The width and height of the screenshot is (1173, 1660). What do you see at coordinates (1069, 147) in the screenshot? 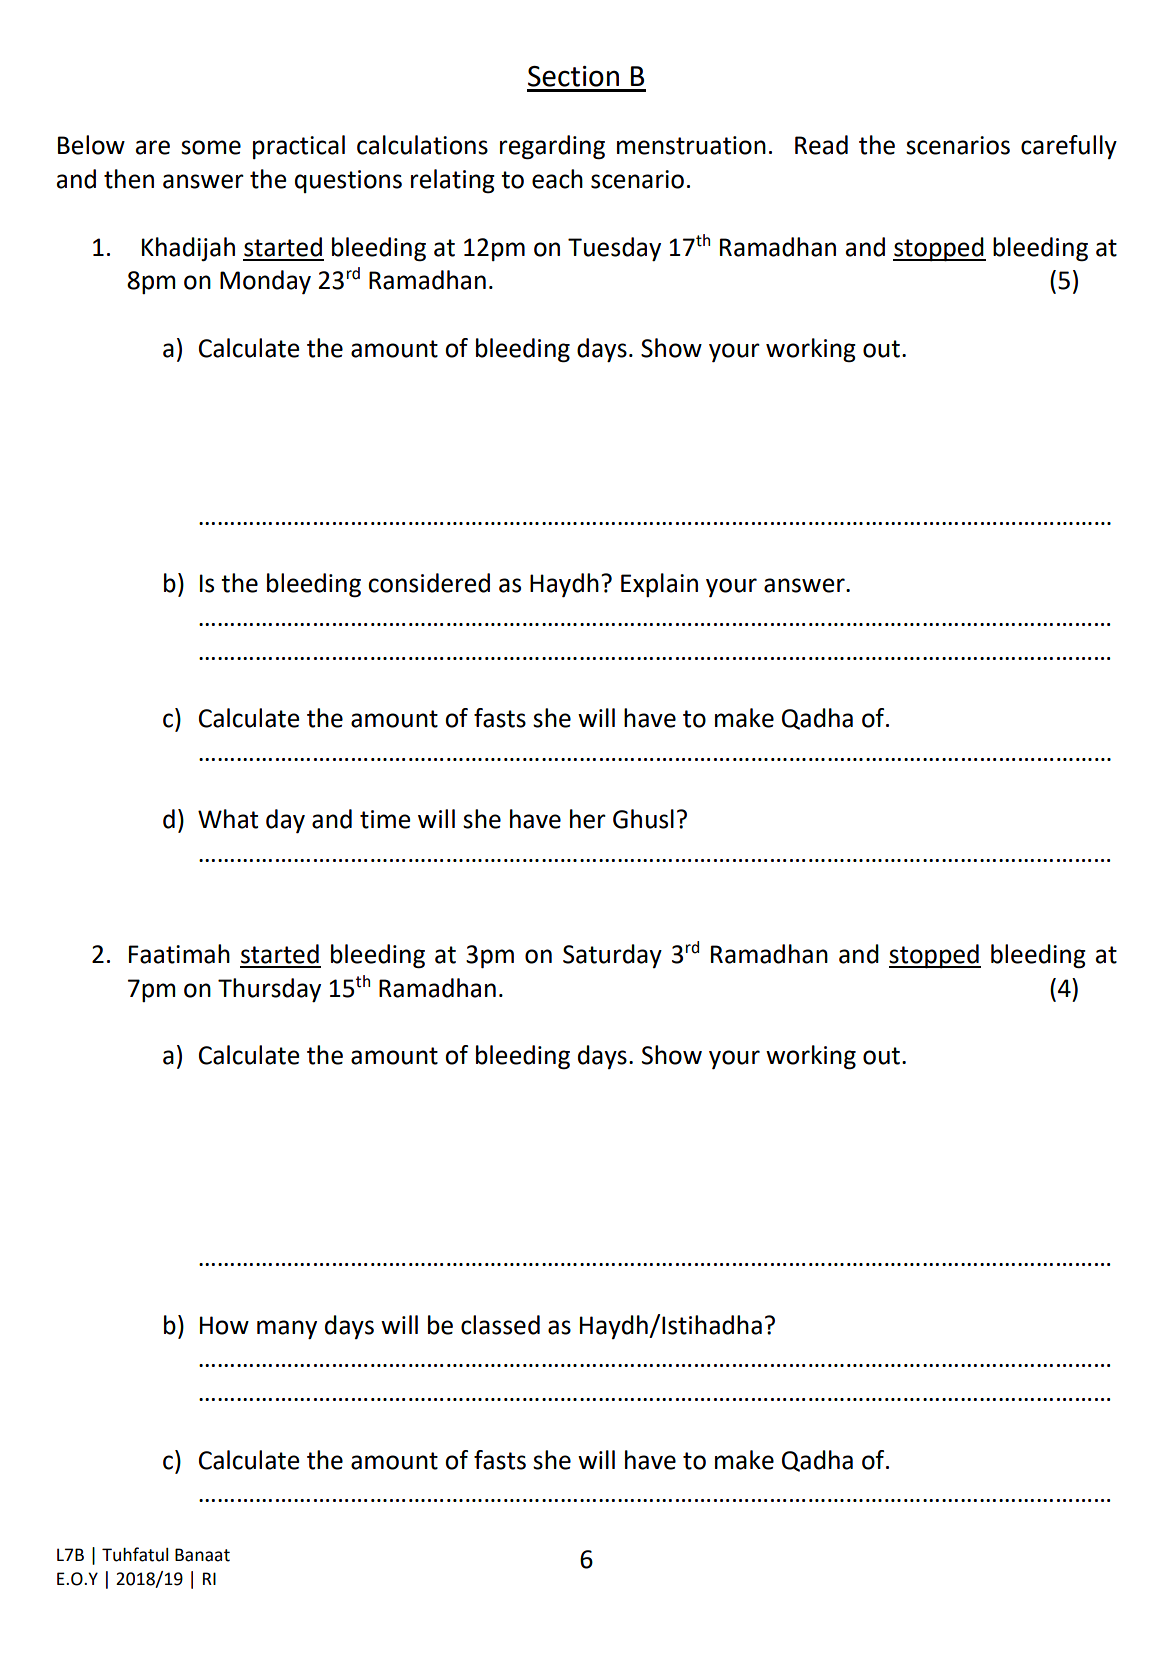
I see `carefully` at bounding box center [1069, 147].
